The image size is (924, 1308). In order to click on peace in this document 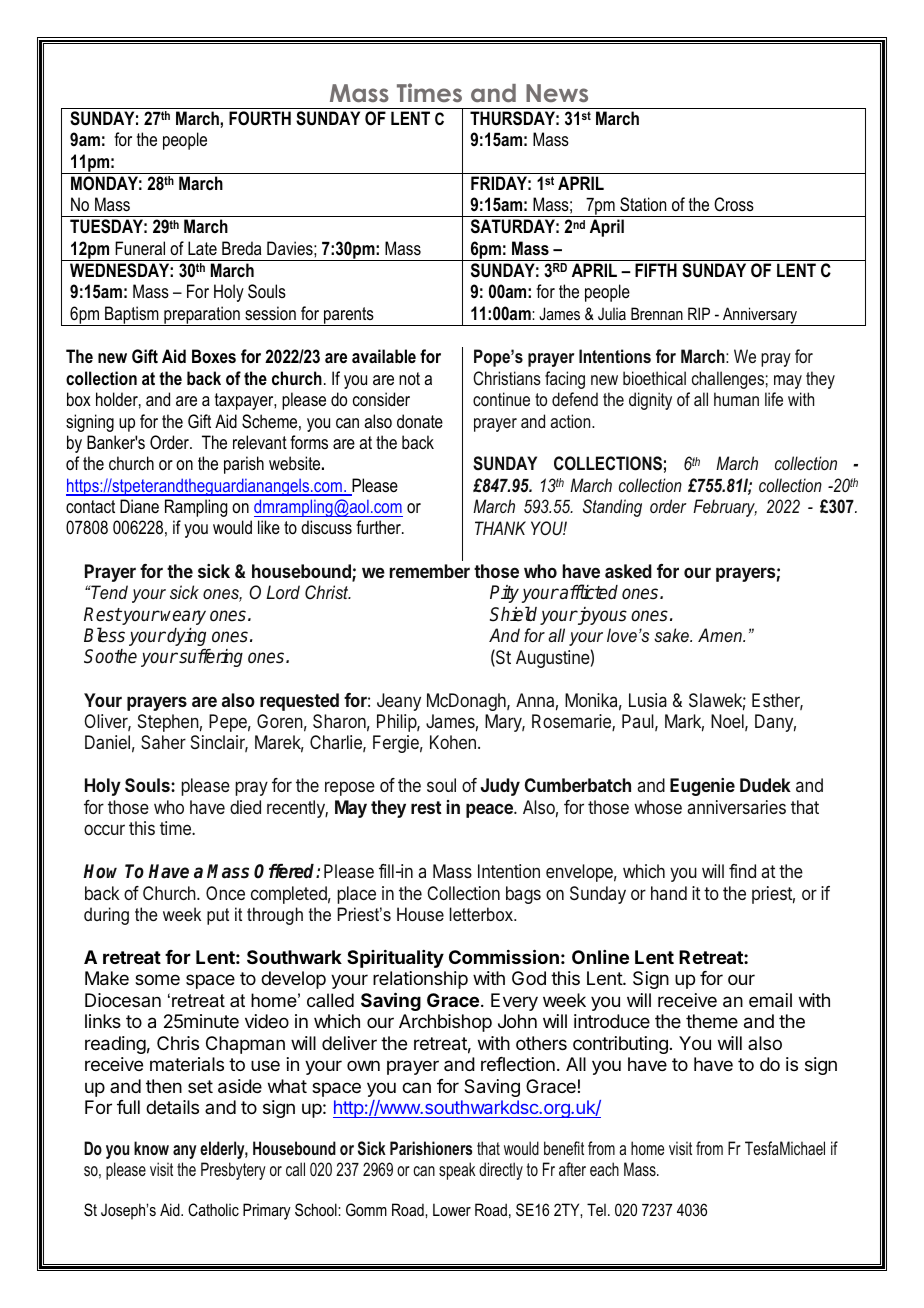, I will do `click(490, 810)`.
